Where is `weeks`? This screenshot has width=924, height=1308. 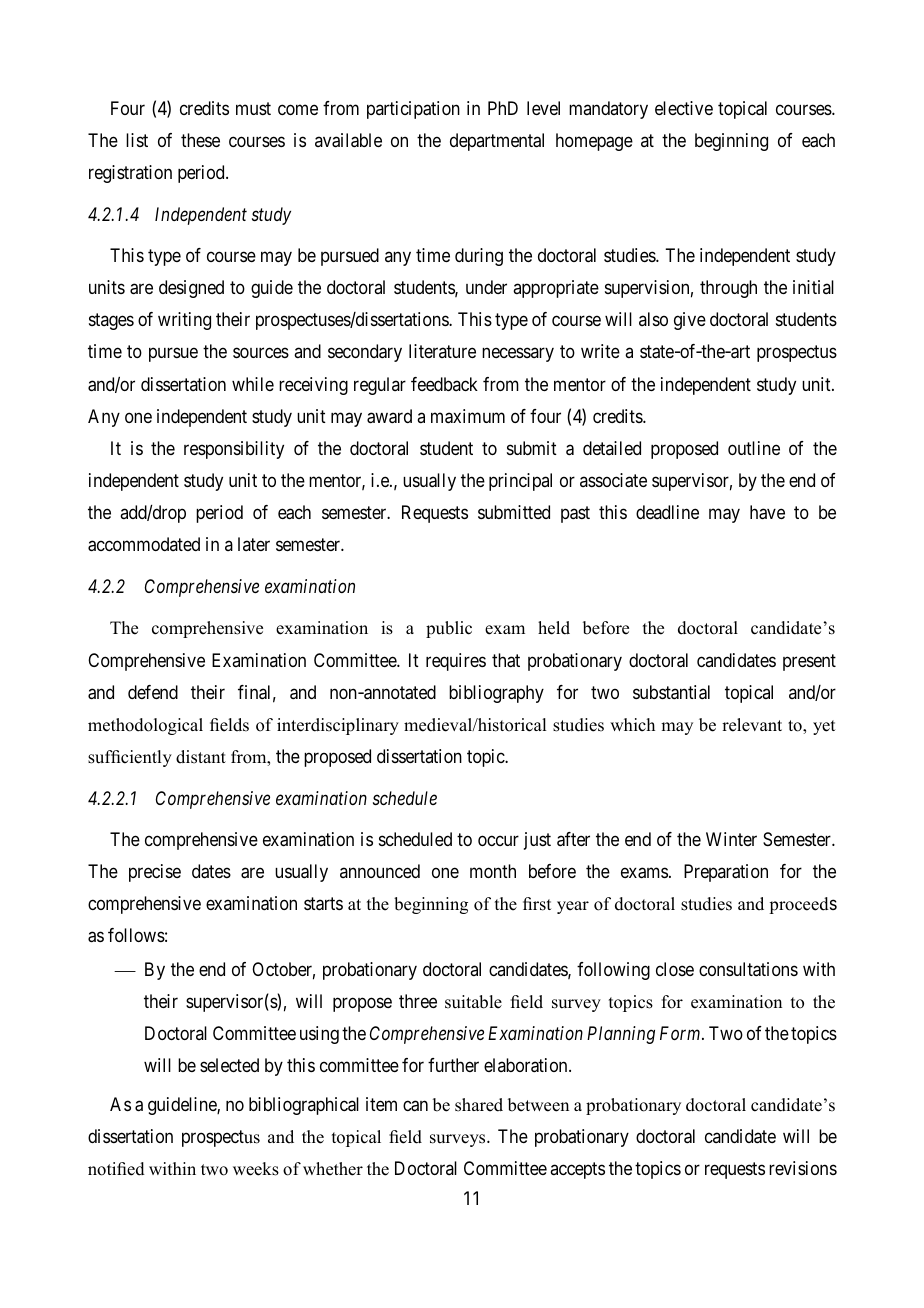
weeks is located at coordinates (256, 1169).
